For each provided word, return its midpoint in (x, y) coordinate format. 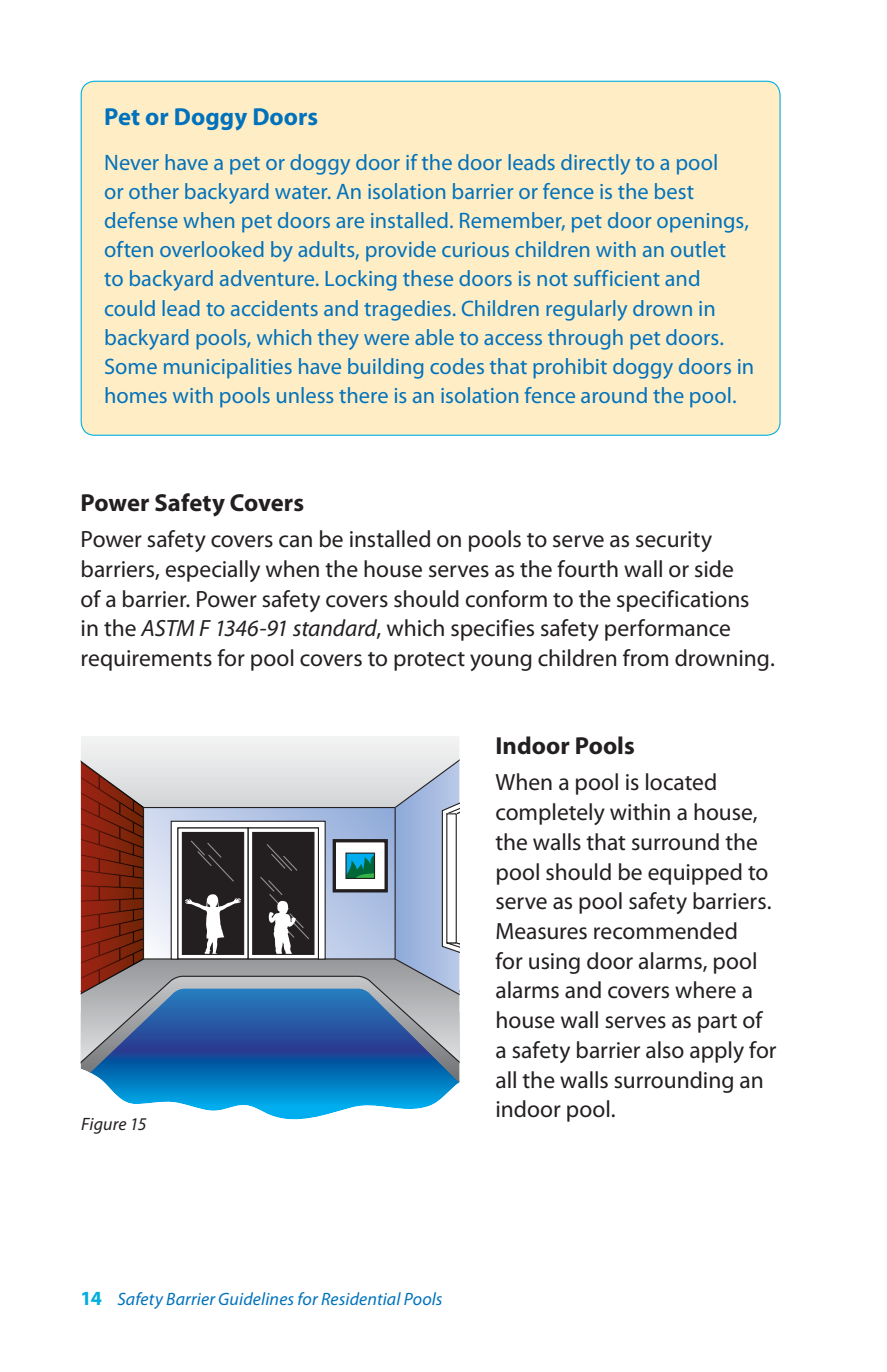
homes (136, 395)
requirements (147, 660)
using (554, 963)
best (674, 191)
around (614, 395)
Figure (104, 1126)
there (363, 395)
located (681, 782)
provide (401, 251)
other (154, 191)
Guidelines (256, 1298)
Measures (541, 931)
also (665, 1050)
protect (429, 661)
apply (717, 1052)
